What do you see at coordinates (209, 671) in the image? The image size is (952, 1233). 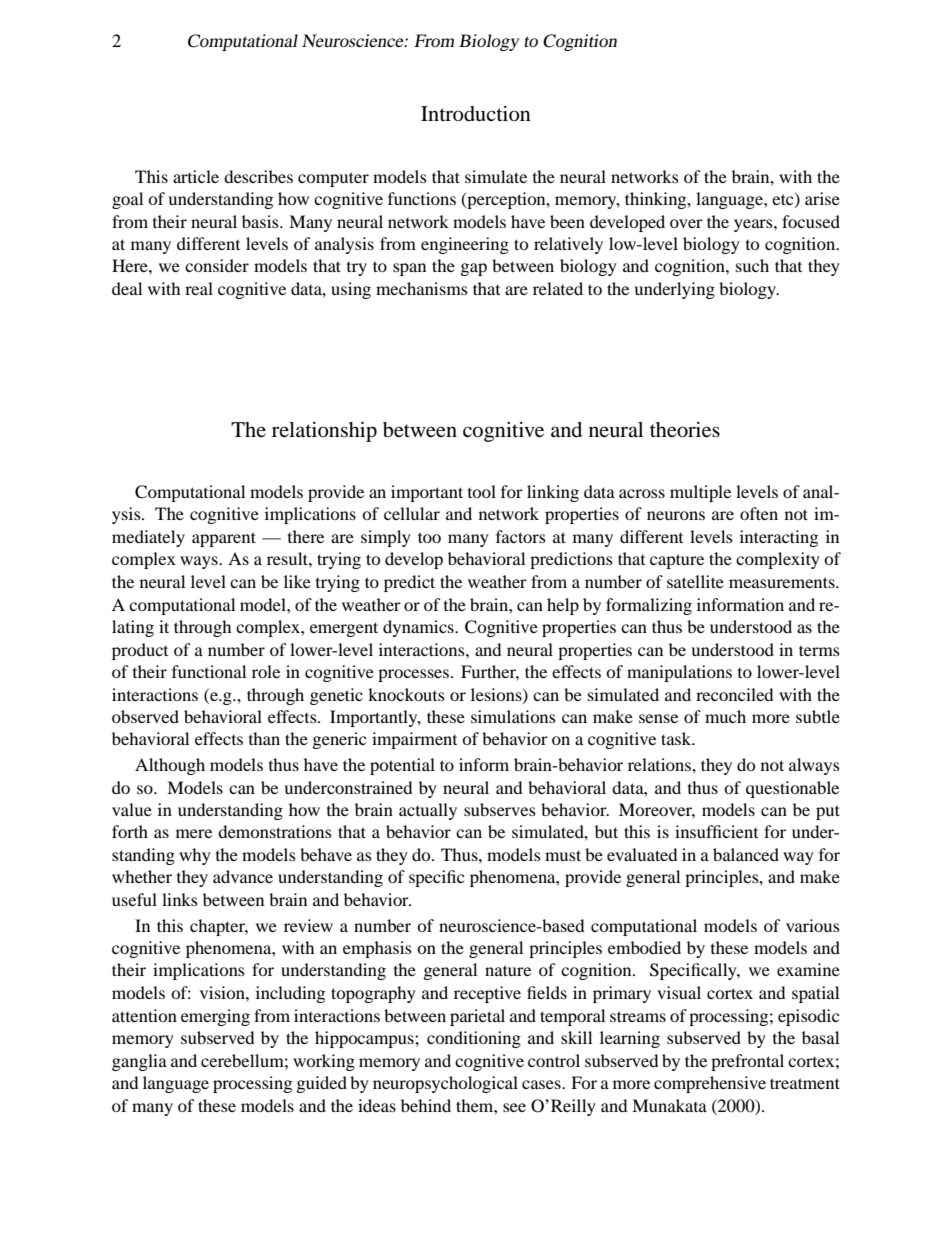 I see `functional` at bounding box center [209, 671].
